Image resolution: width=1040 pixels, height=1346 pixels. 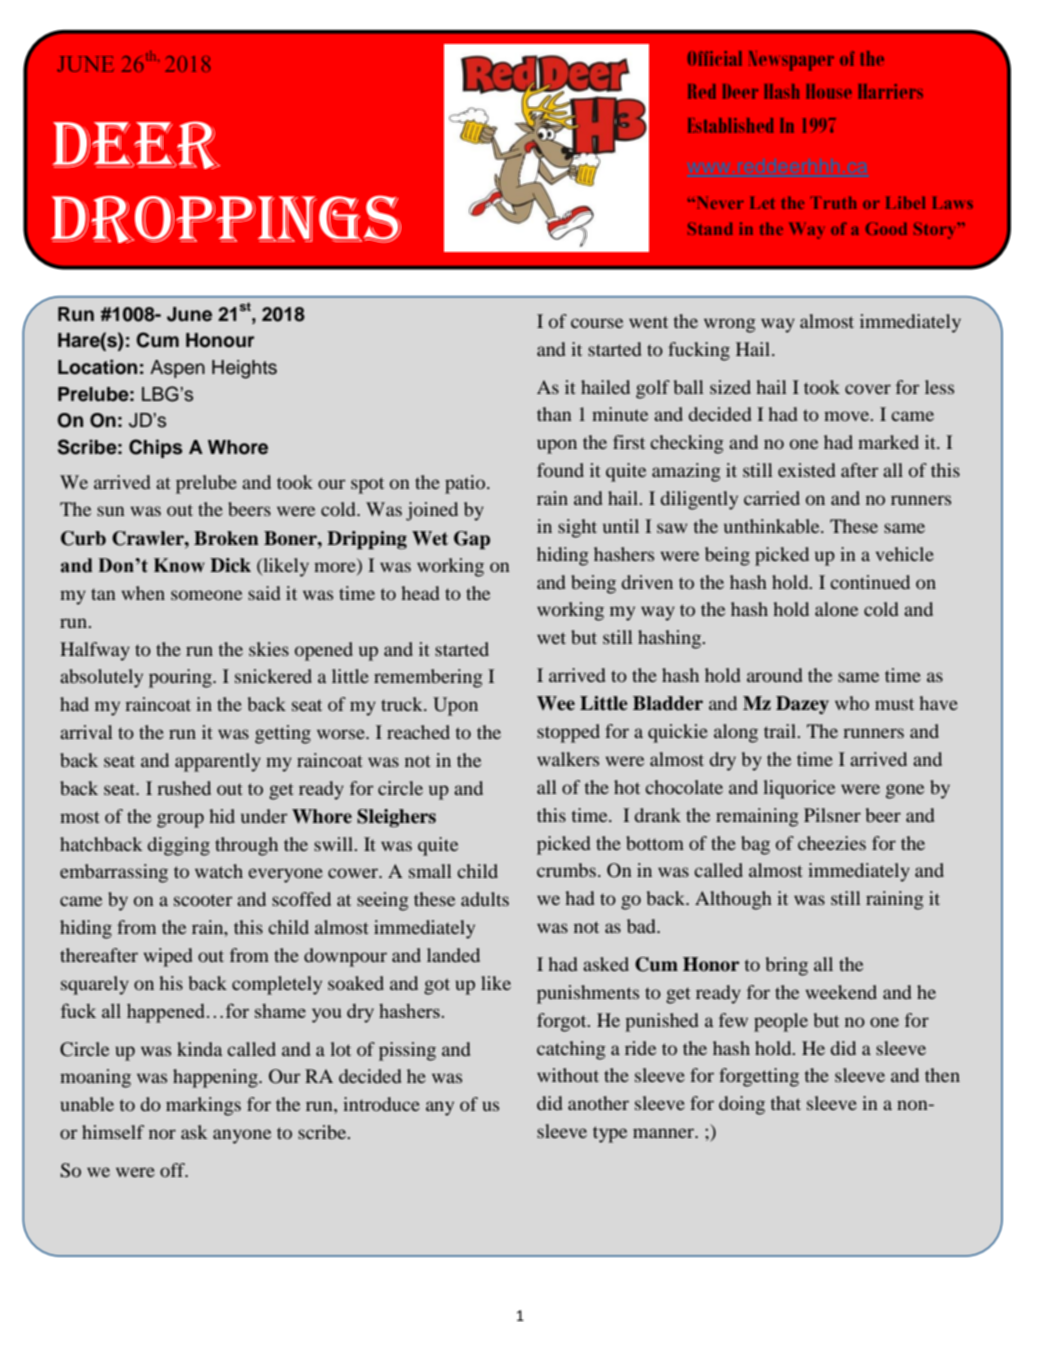 I want to click on cover, so click(x=868, y=389).
